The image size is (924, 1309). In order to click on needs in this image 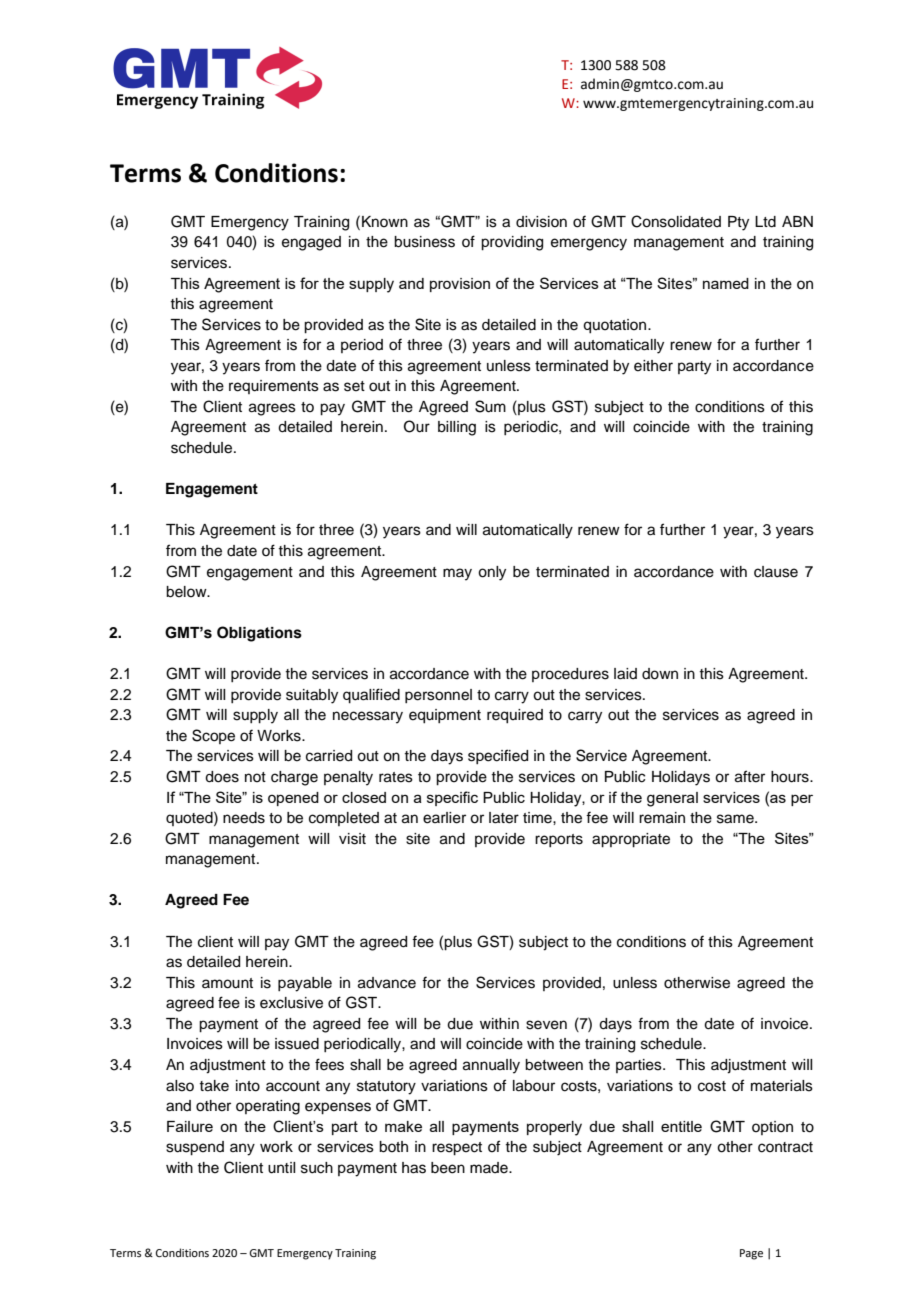, I will do `click(244, 818)`.
